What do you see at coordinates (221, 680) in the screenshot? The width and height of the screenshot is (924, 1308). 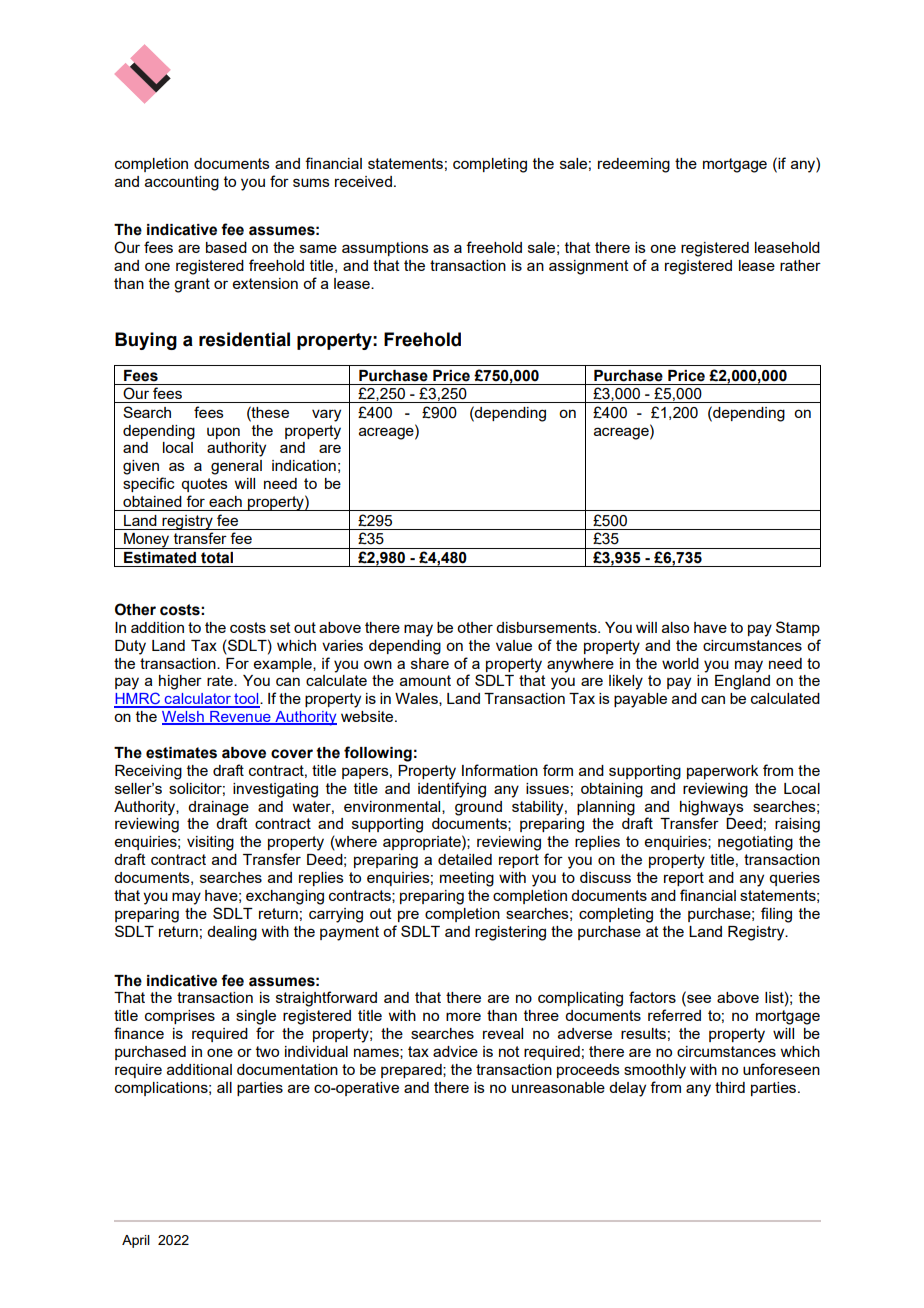 I see `rate` at bounding box center [221, 680].
